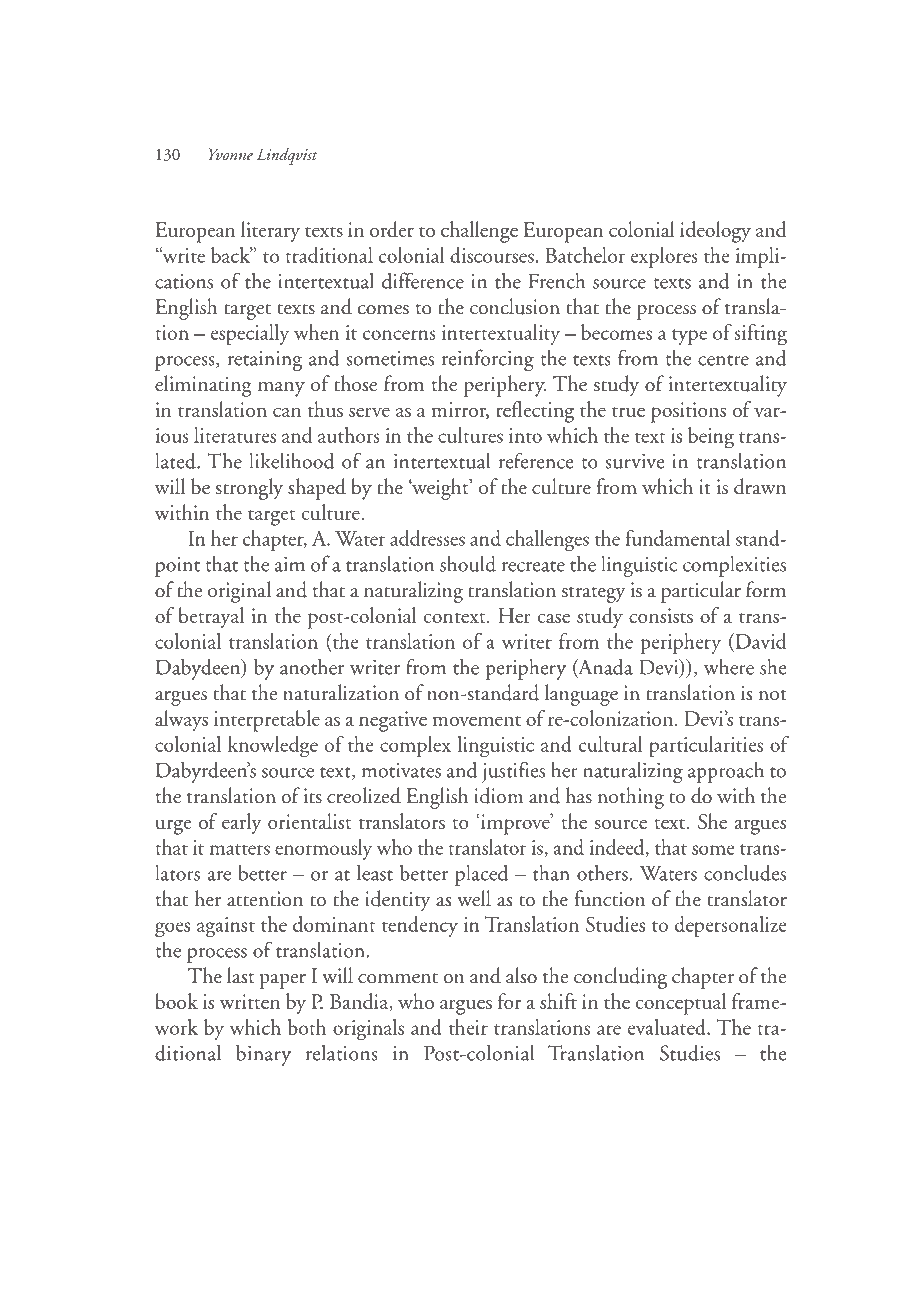 The height and width of the document is (1304, 924). I want to click on their, so click(468, 1027).
